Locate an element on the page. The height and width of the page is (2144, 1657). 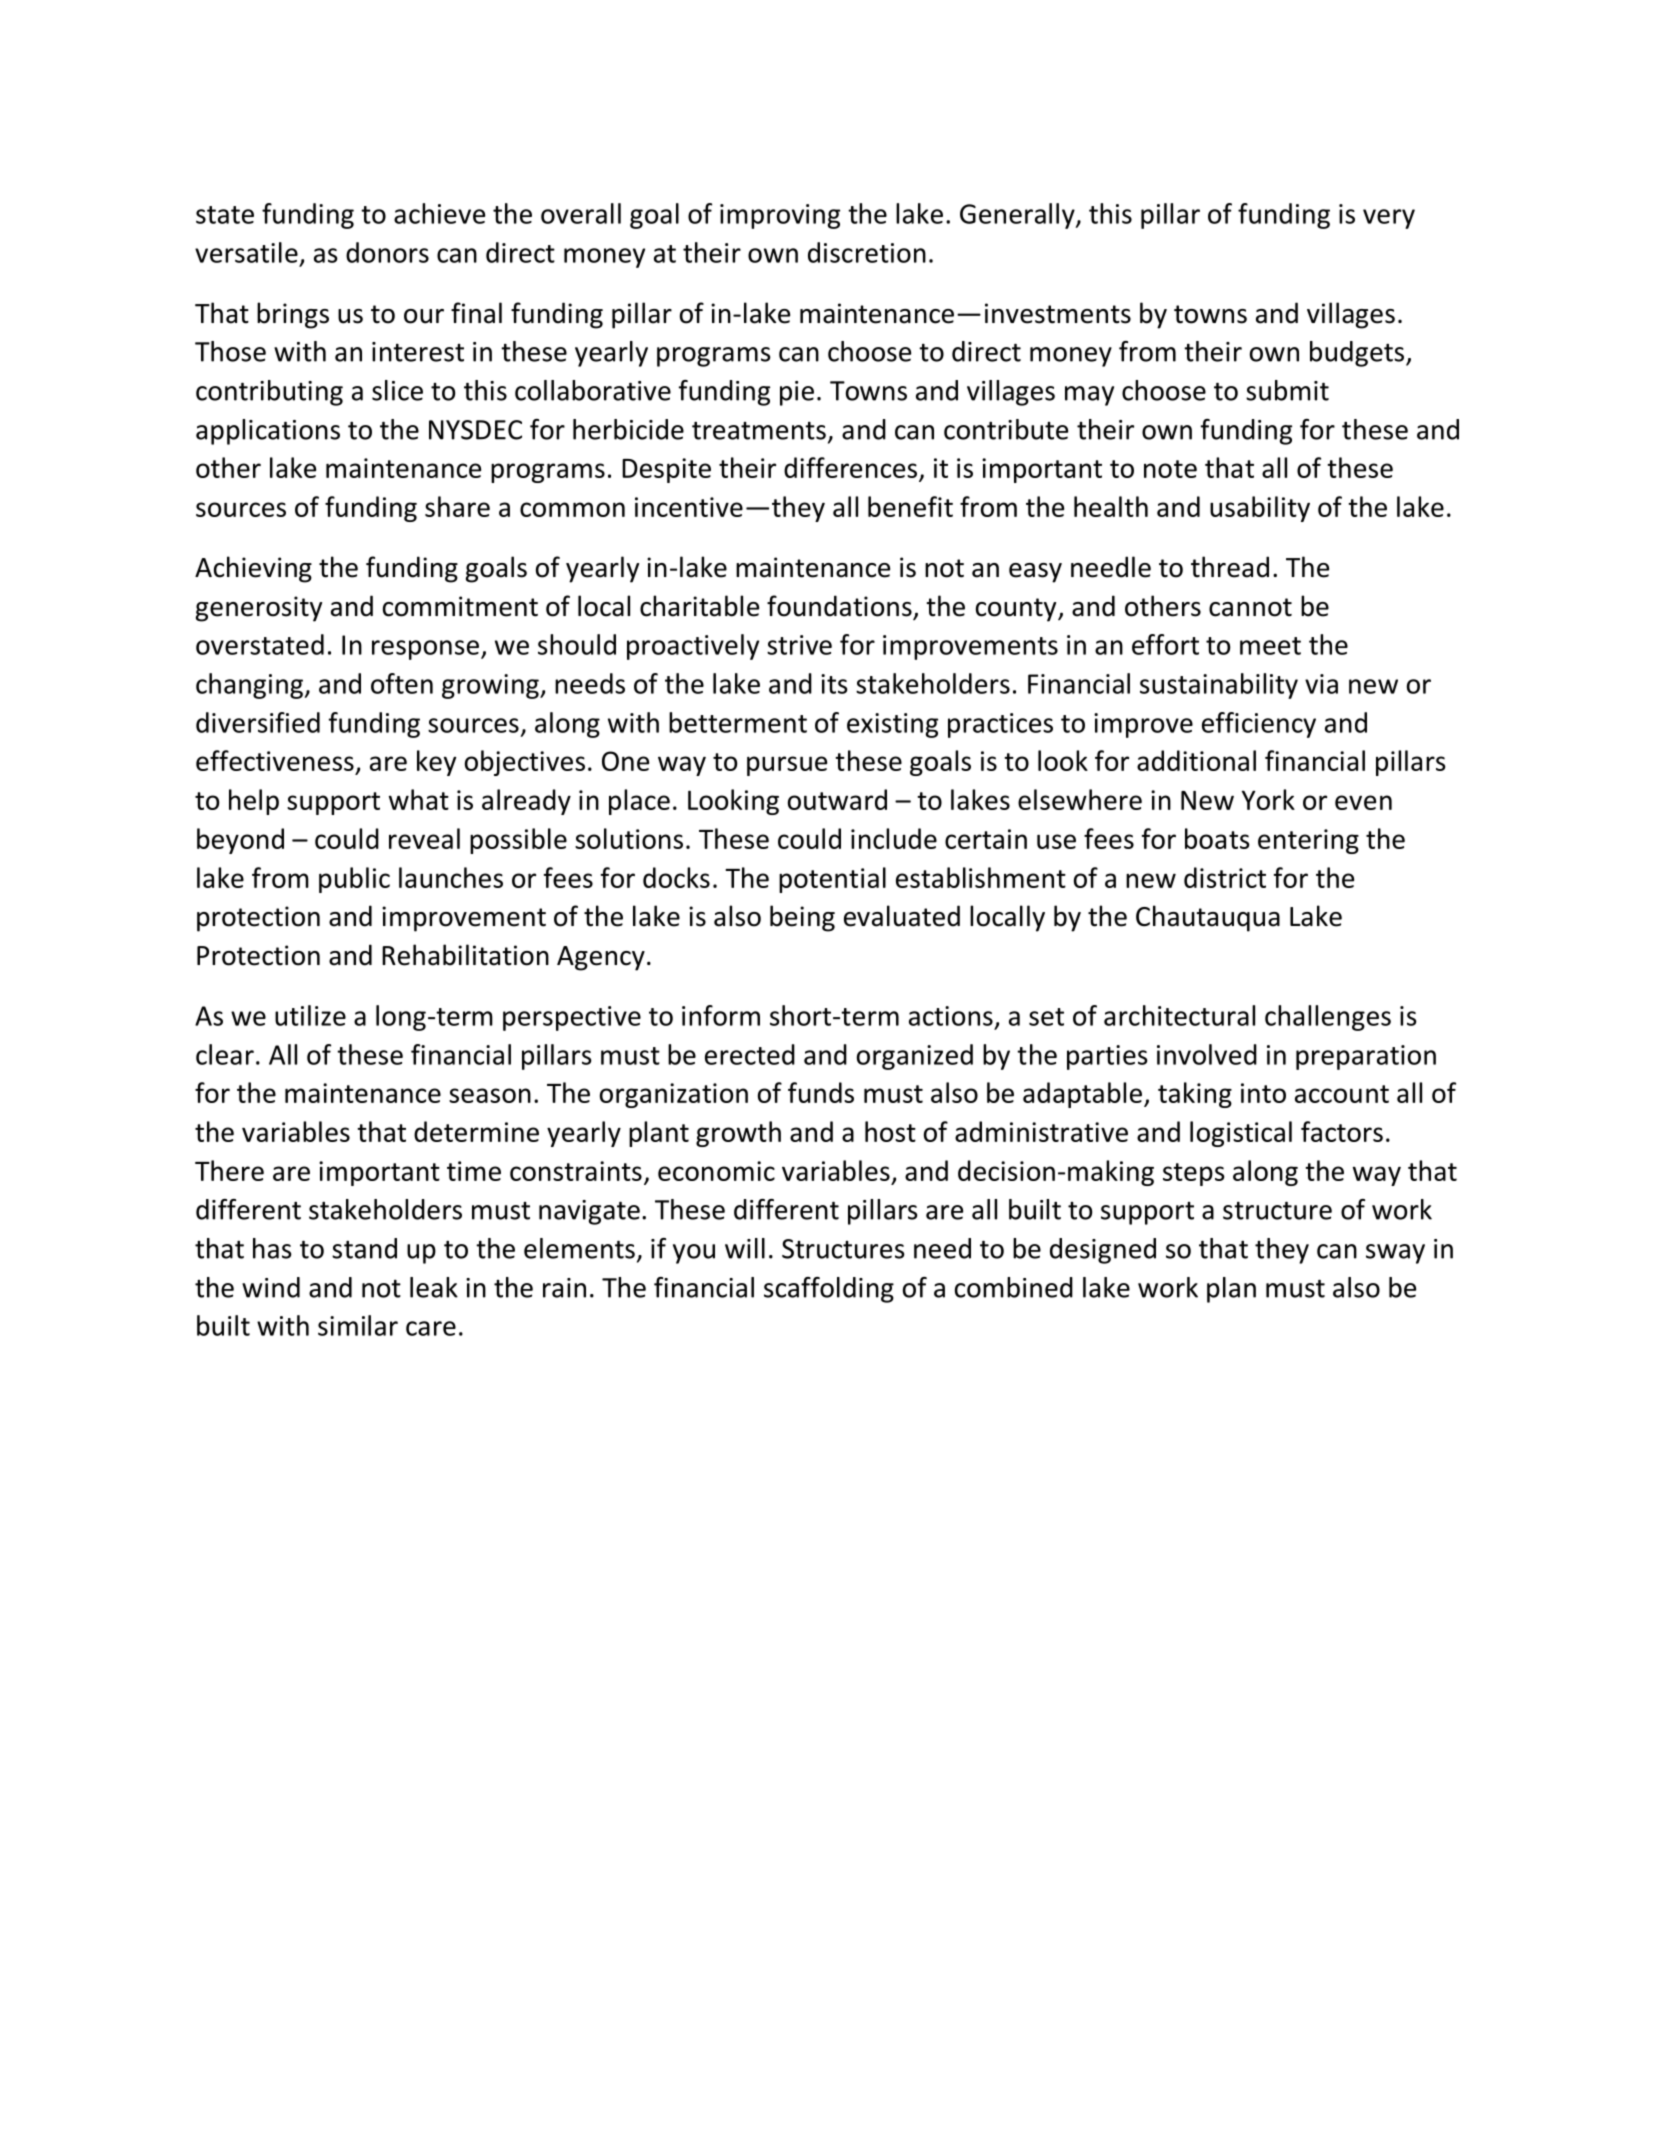
very is located at coordinates (1389, 219).
